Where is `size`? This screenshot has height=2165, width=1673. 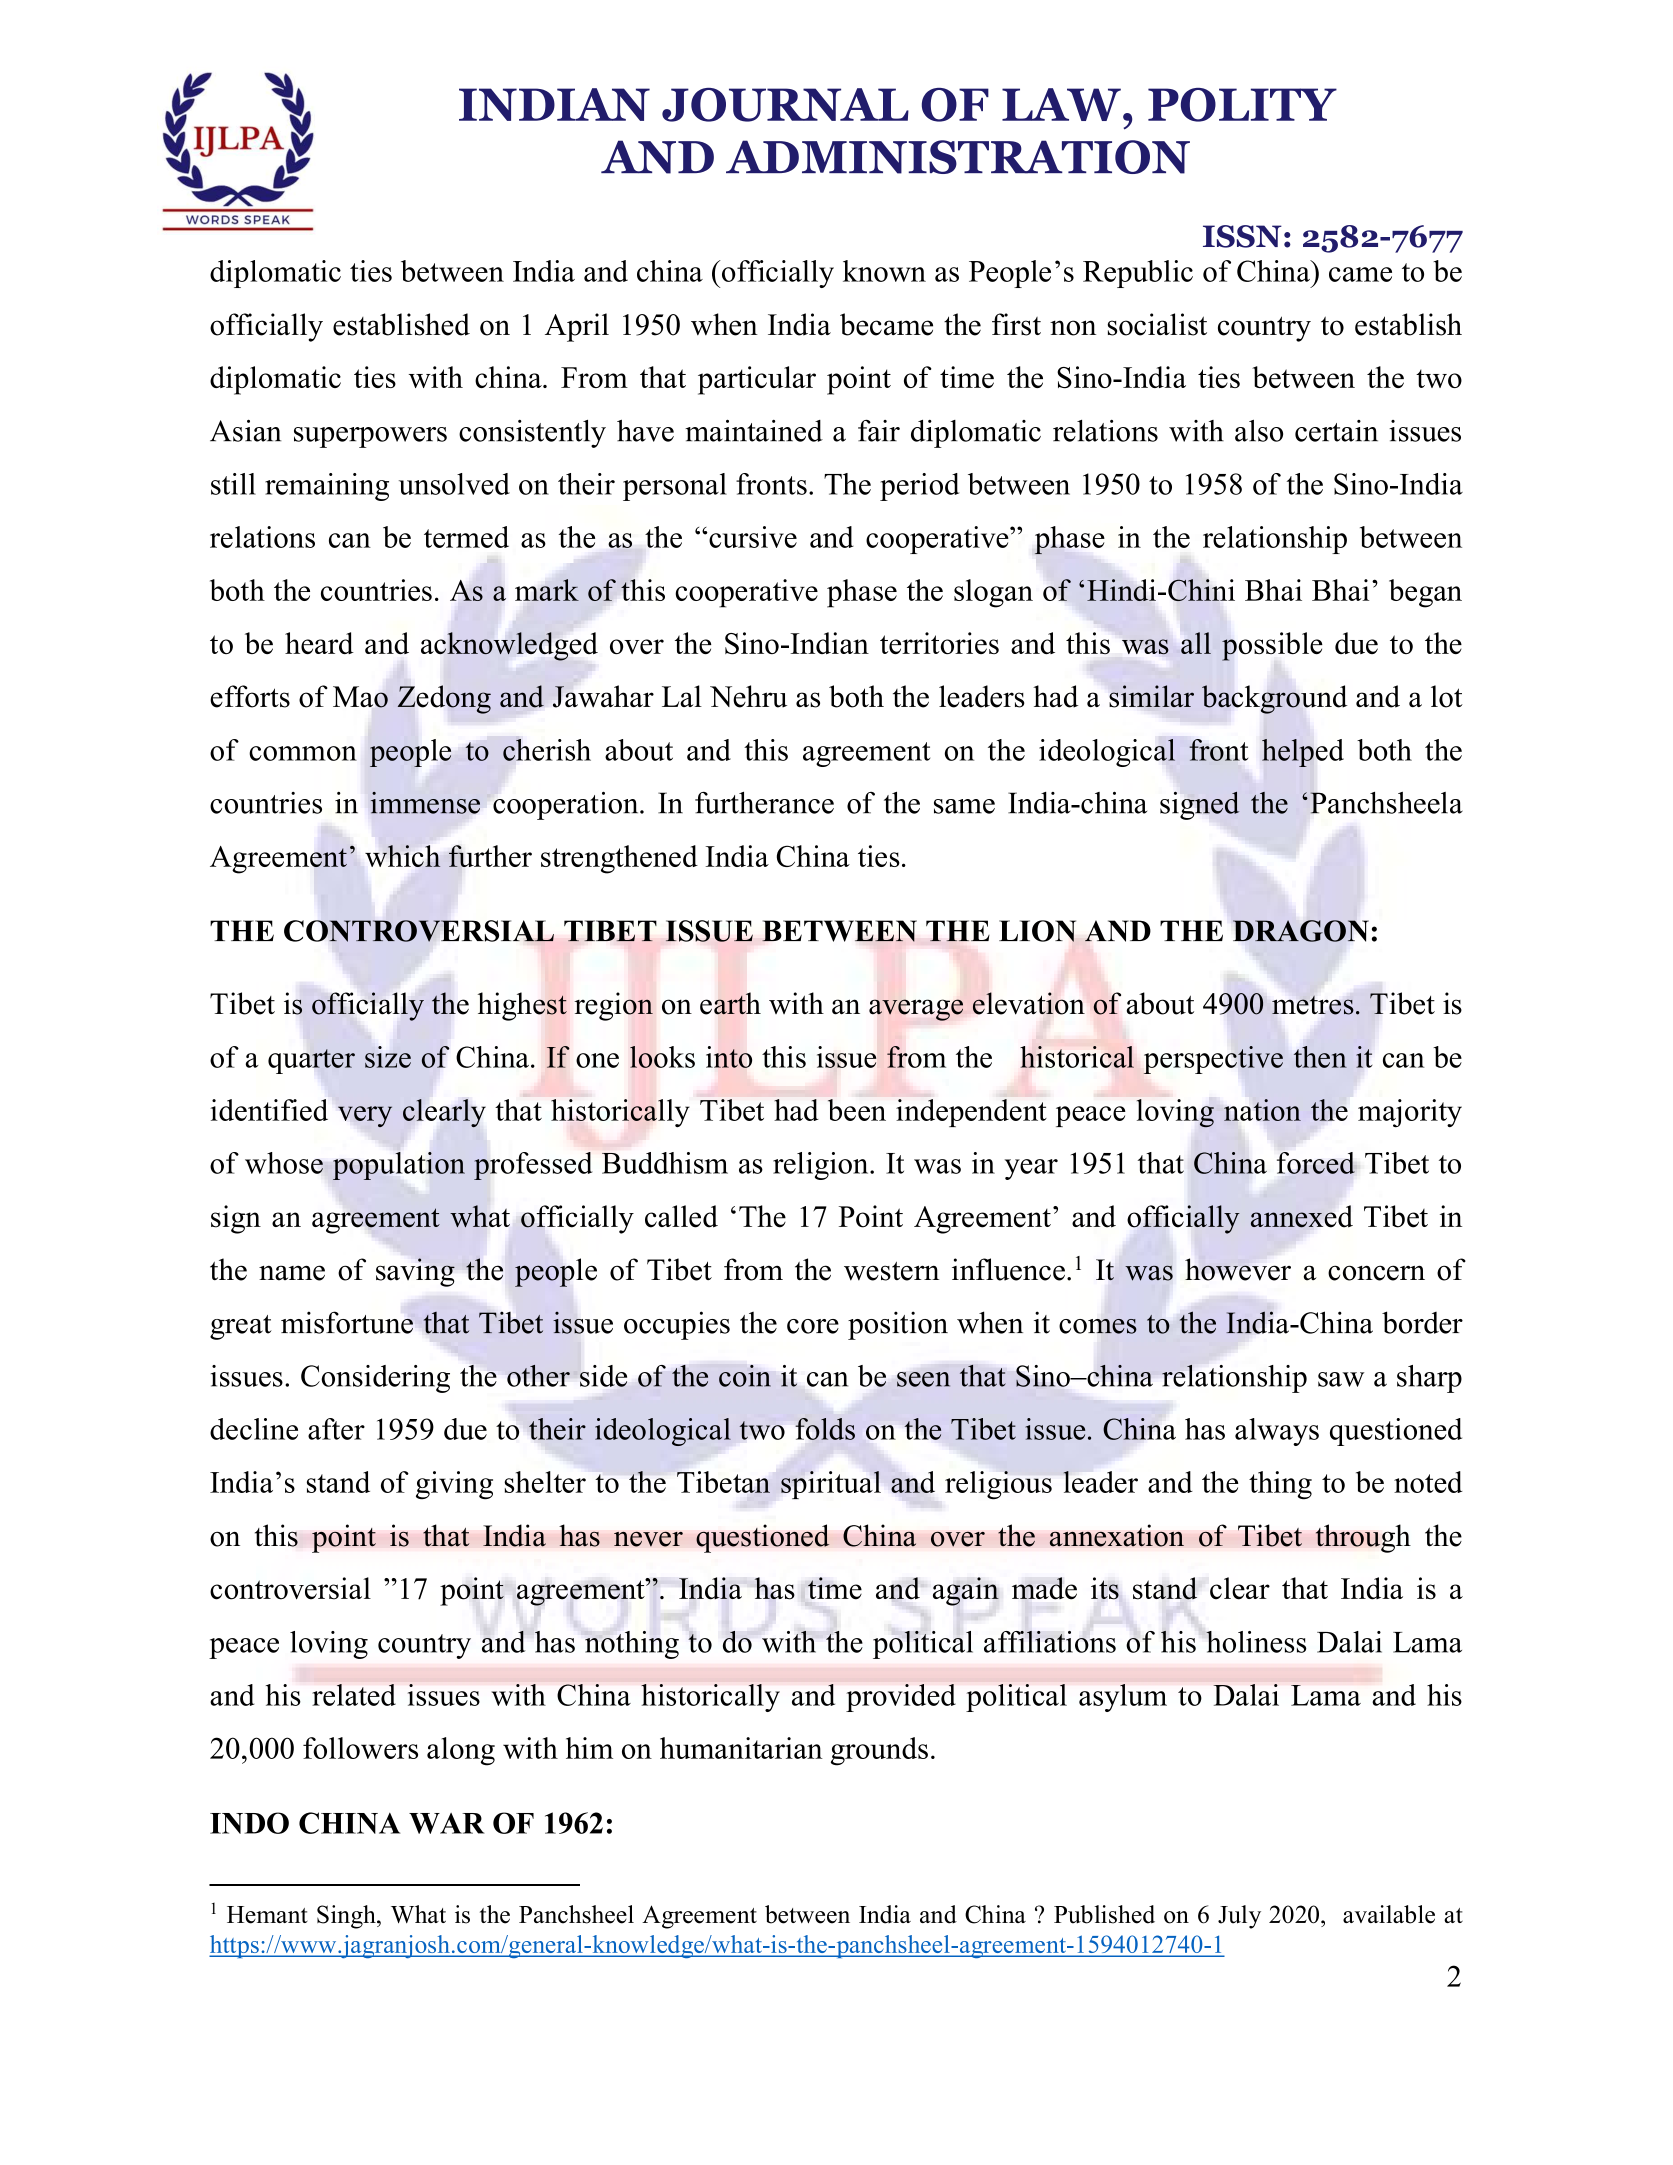
size is located at coordinates (388, 1057).
